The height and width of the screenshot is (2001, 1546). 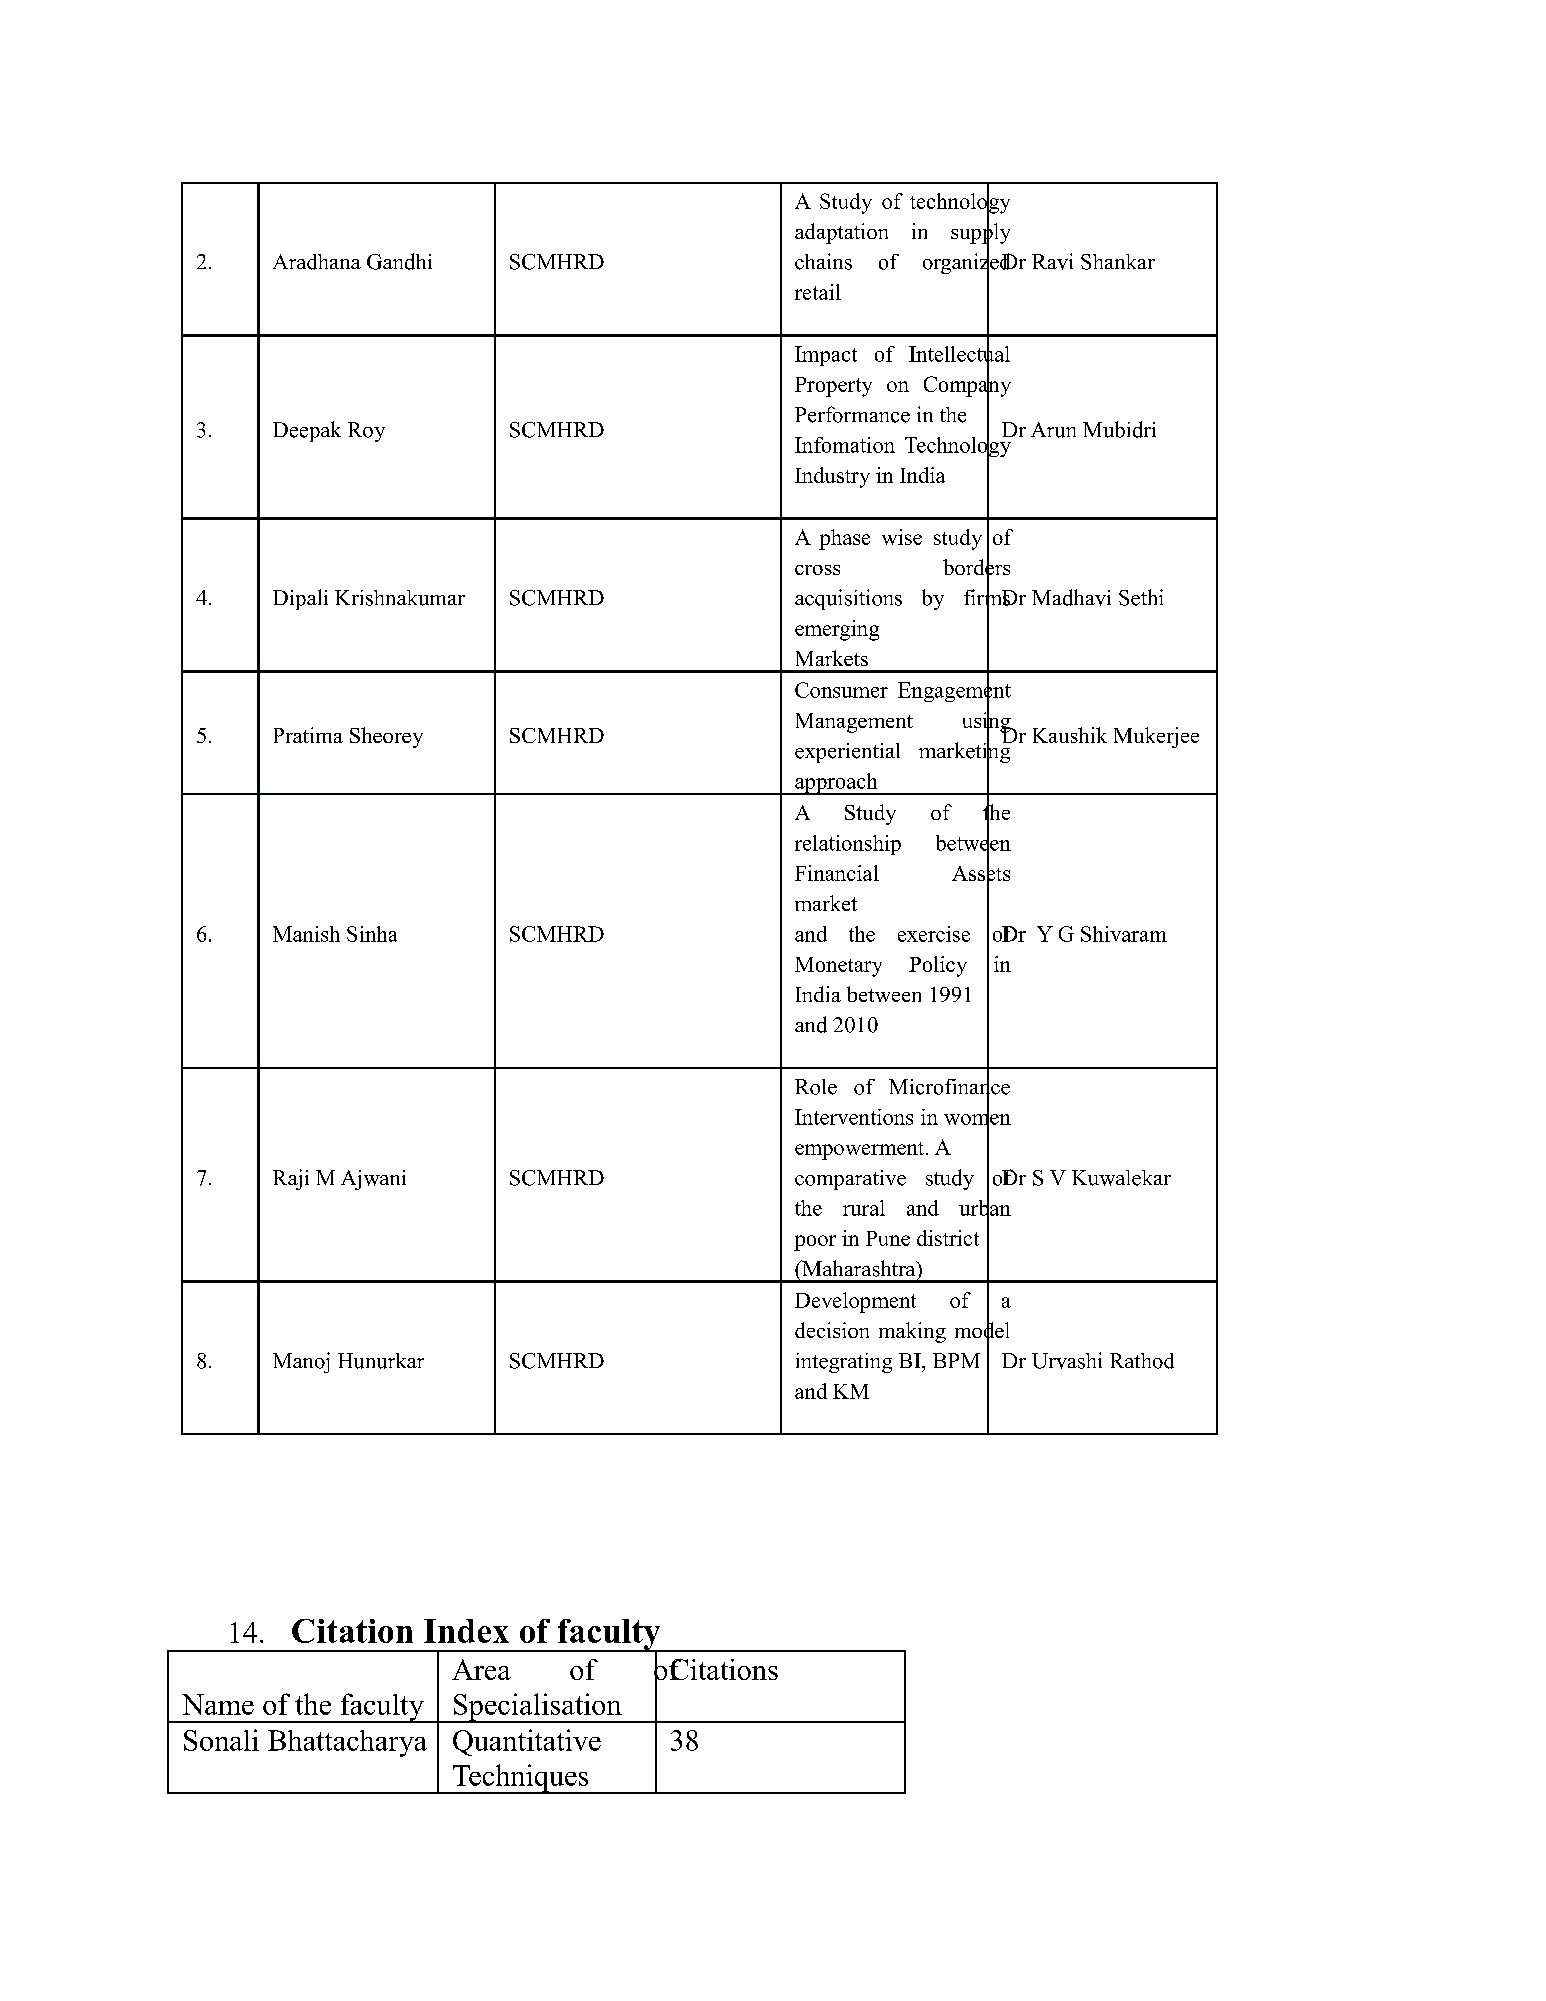 I want to click on Manoj, so click(x=301, y=1362).
